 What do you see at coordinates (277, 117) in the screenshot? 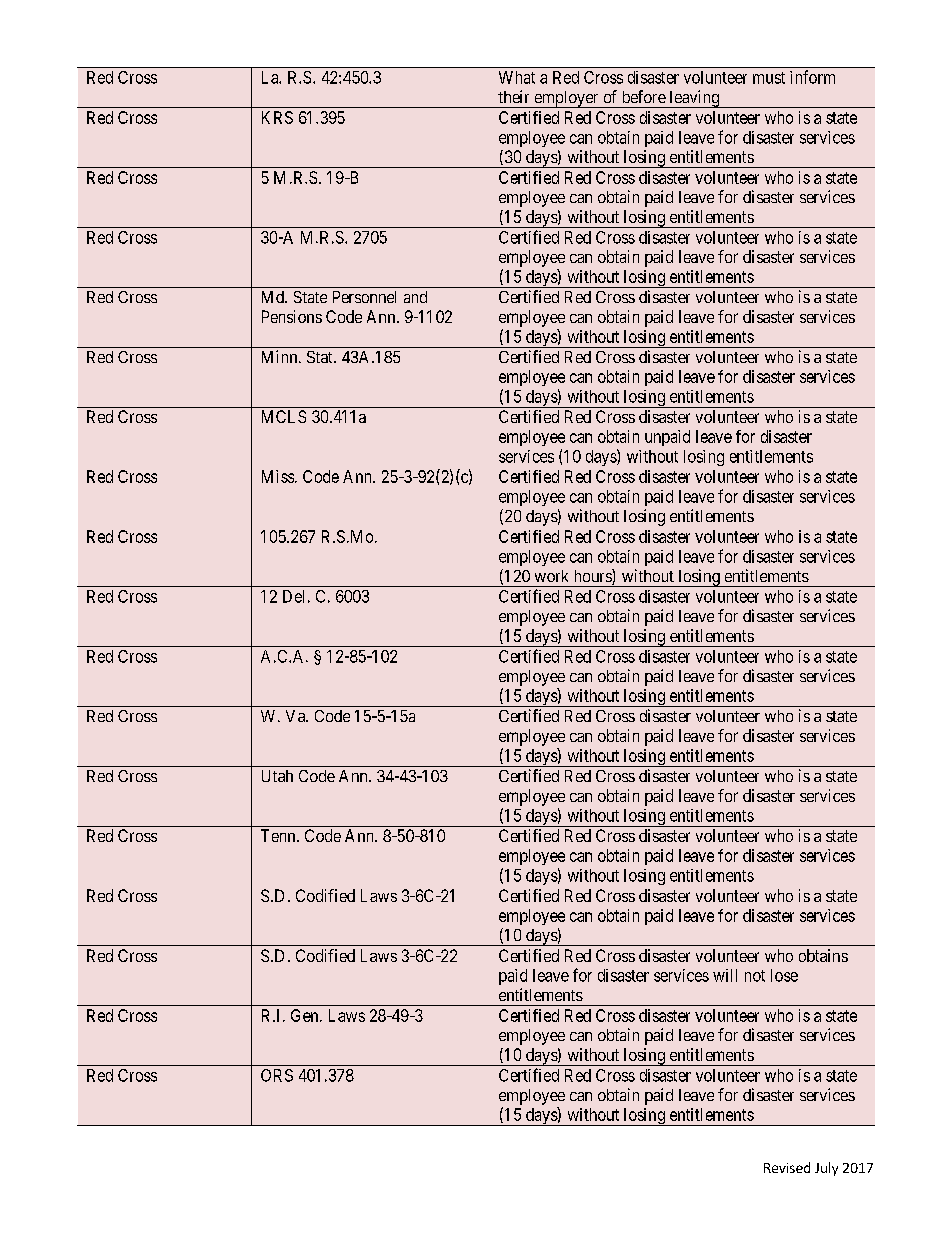
I see `KRS` at bounding box center [277, 117].
